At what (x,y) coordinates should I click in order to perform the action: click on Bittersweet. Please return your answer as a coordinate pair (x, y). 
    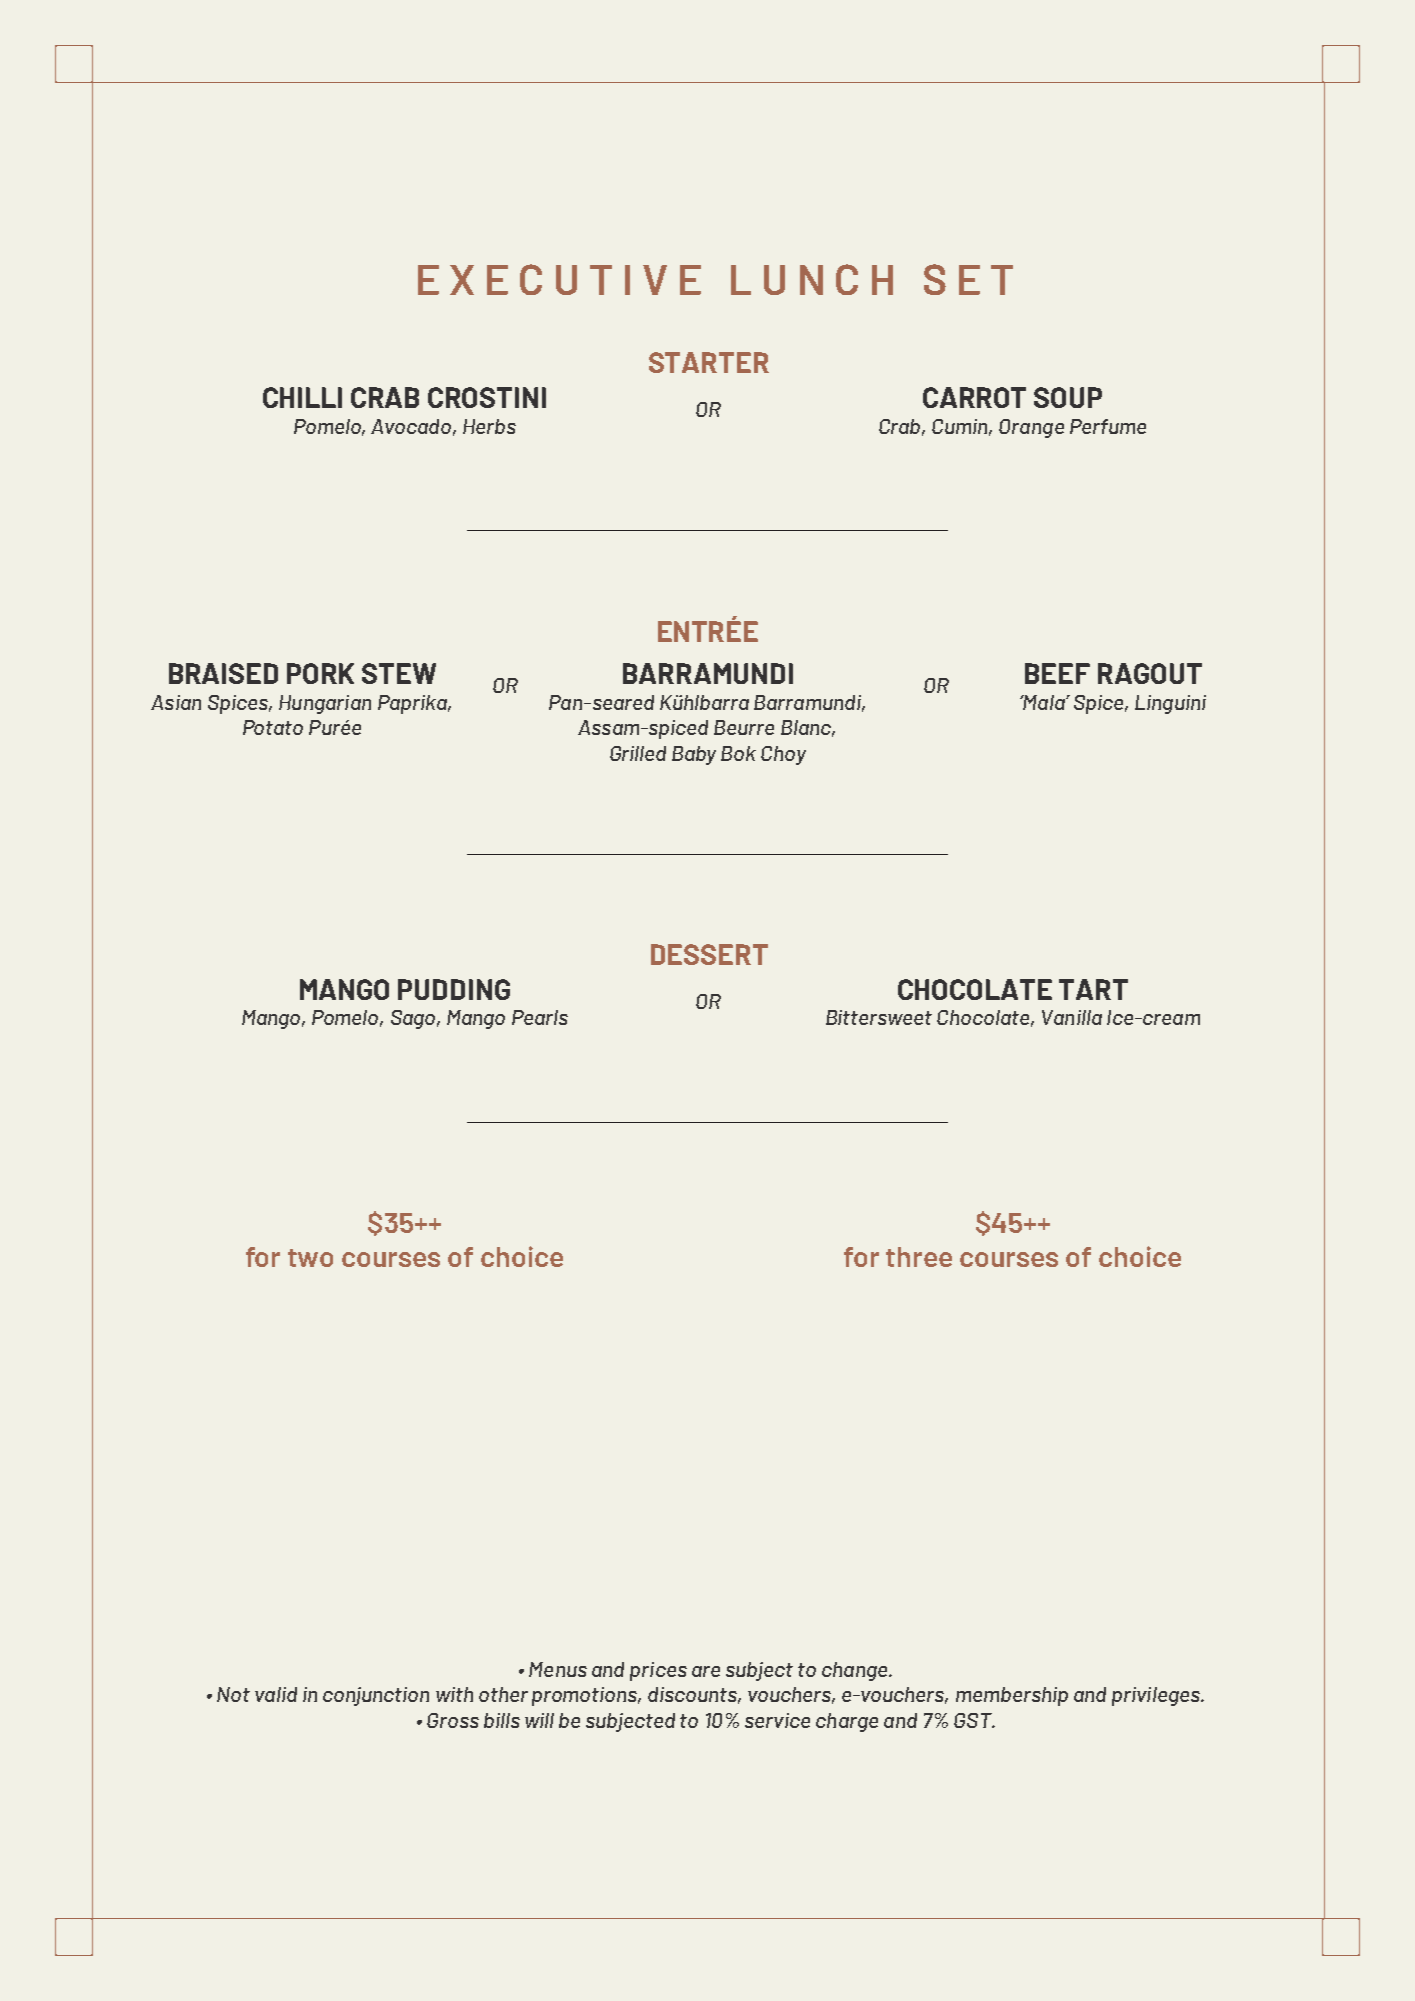
    Looking at the image, I should click on (879, 1017).
